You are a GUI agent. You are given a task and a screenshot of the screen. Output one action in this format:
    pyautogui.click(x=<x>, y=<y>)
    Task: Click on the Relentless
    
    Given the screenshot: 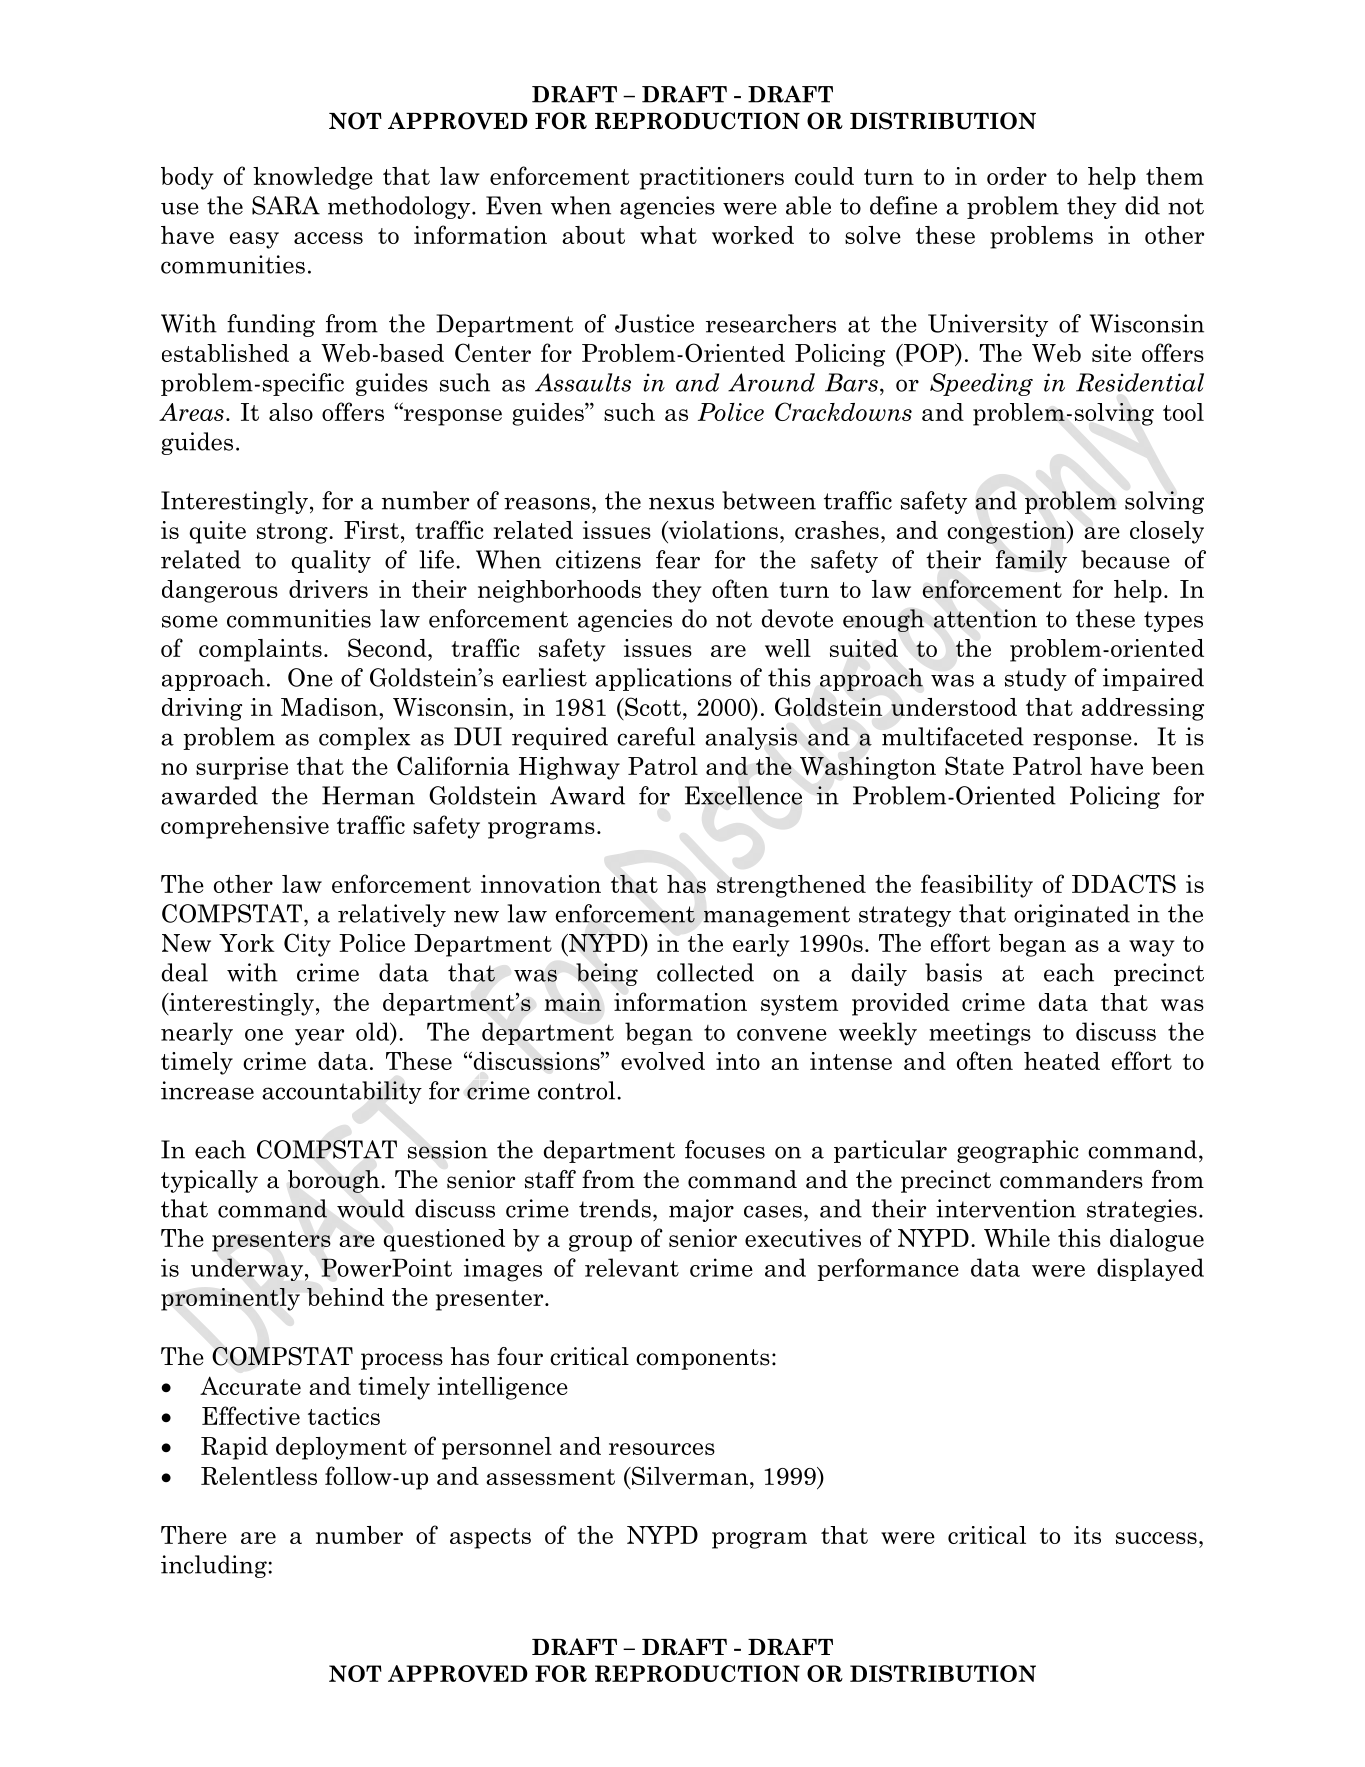 What is the action you would take?
    pyautogui.click(x=259, y=1476)
